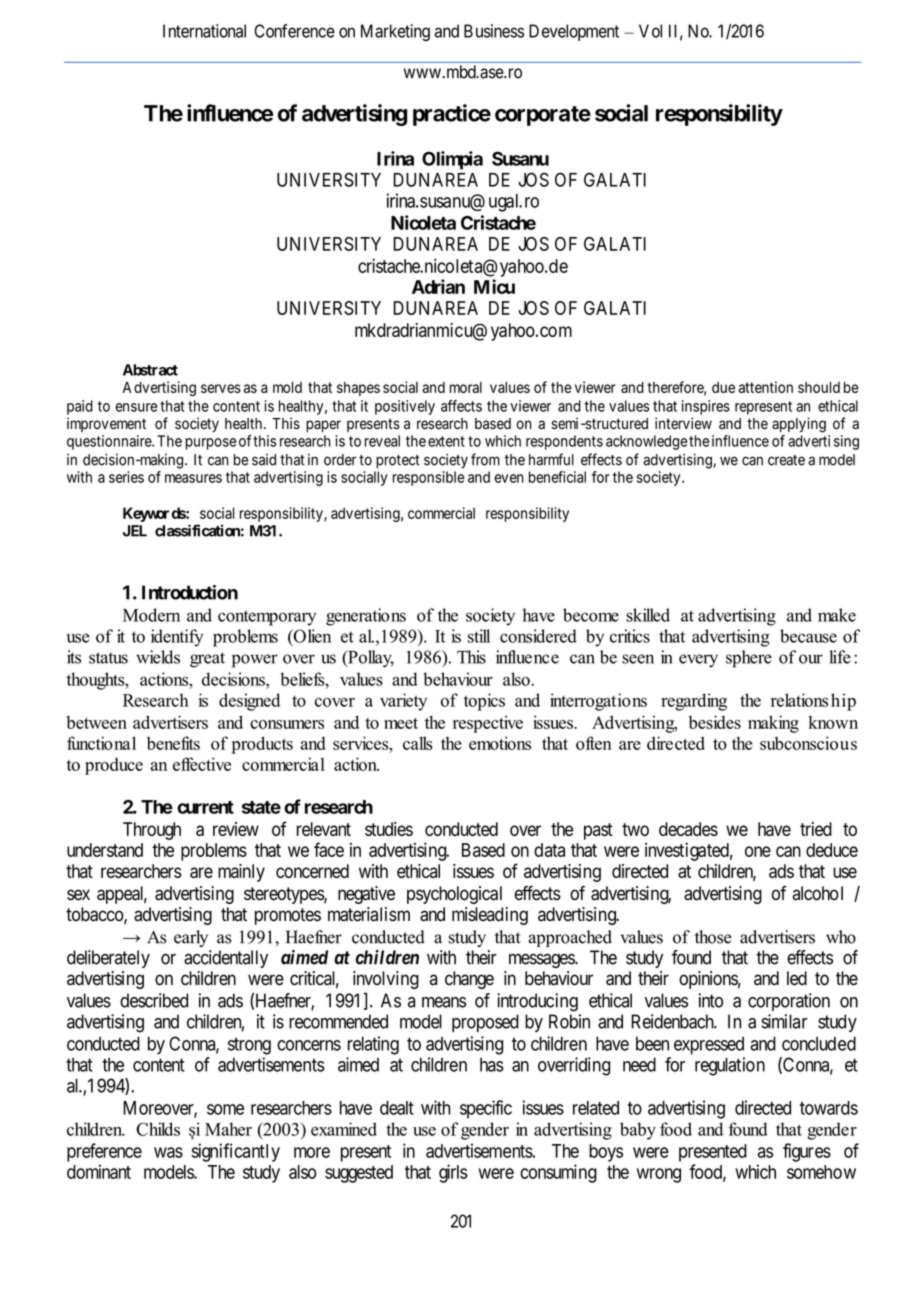 The width and height of the screenshot is (924, 1308). I want to click on figures, so click(807, 1152).
